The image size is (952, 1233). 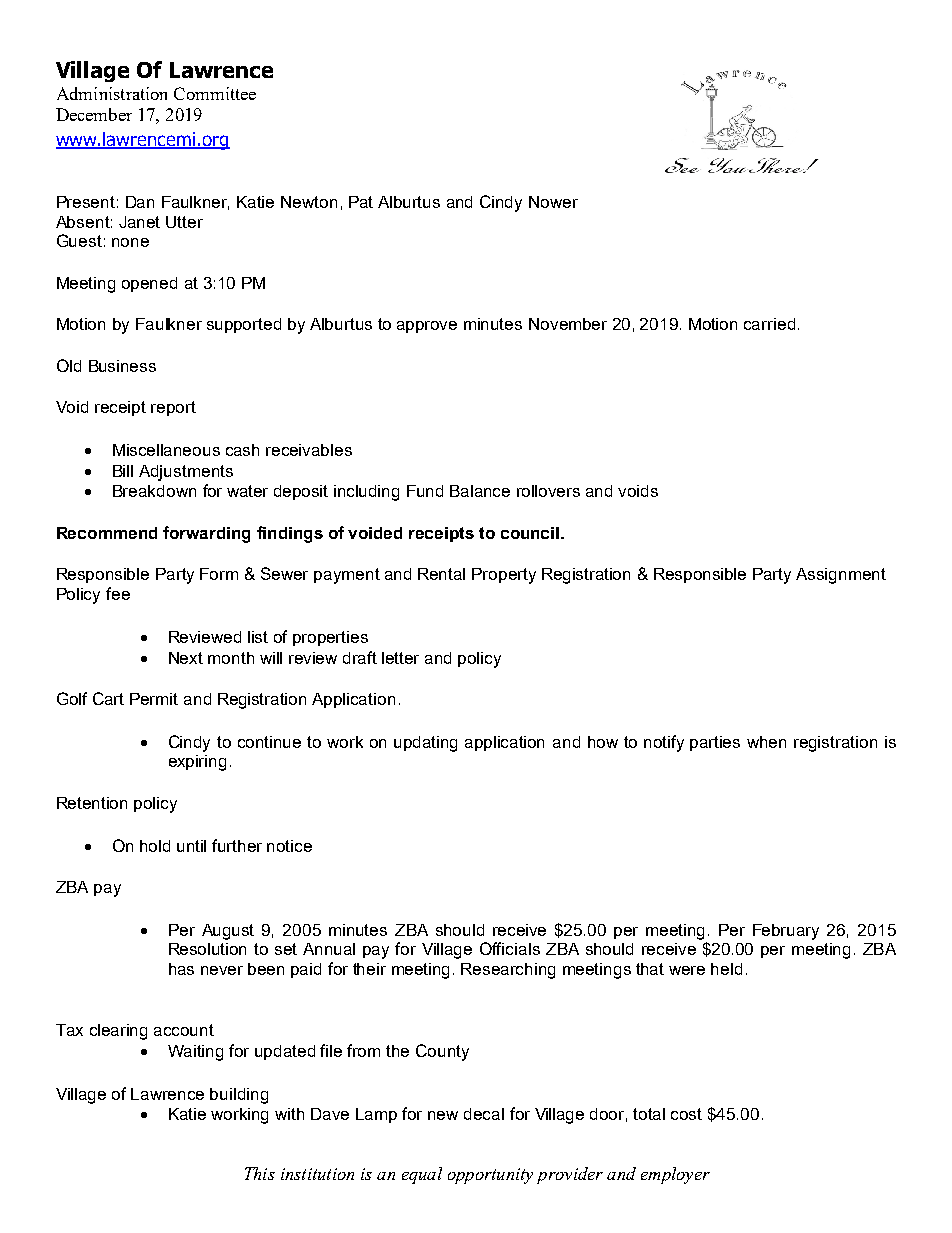 I want to click on report, so click(x=173, y=408).
